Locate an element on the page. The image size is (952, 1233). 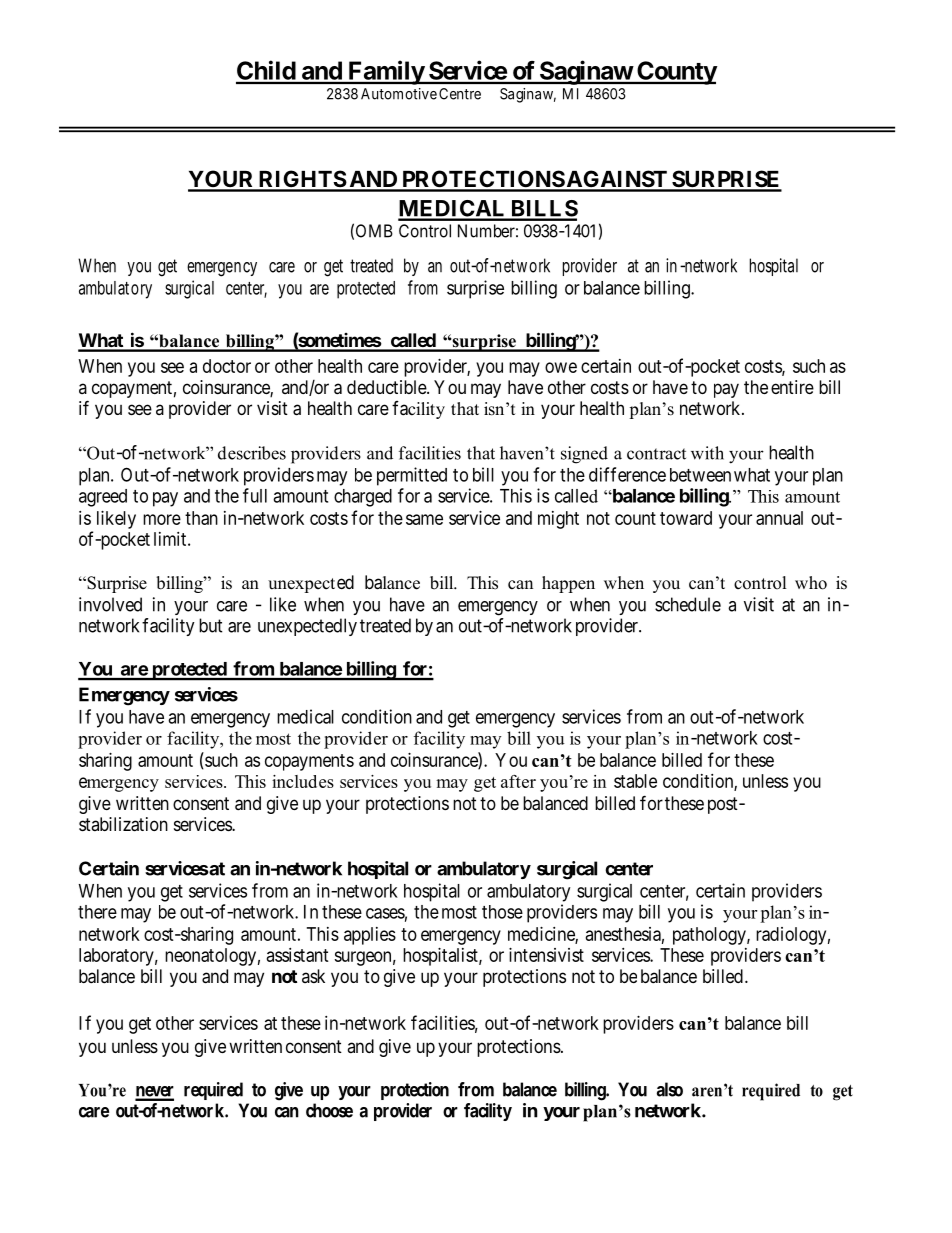
same is located at coordinates (424, 519).
